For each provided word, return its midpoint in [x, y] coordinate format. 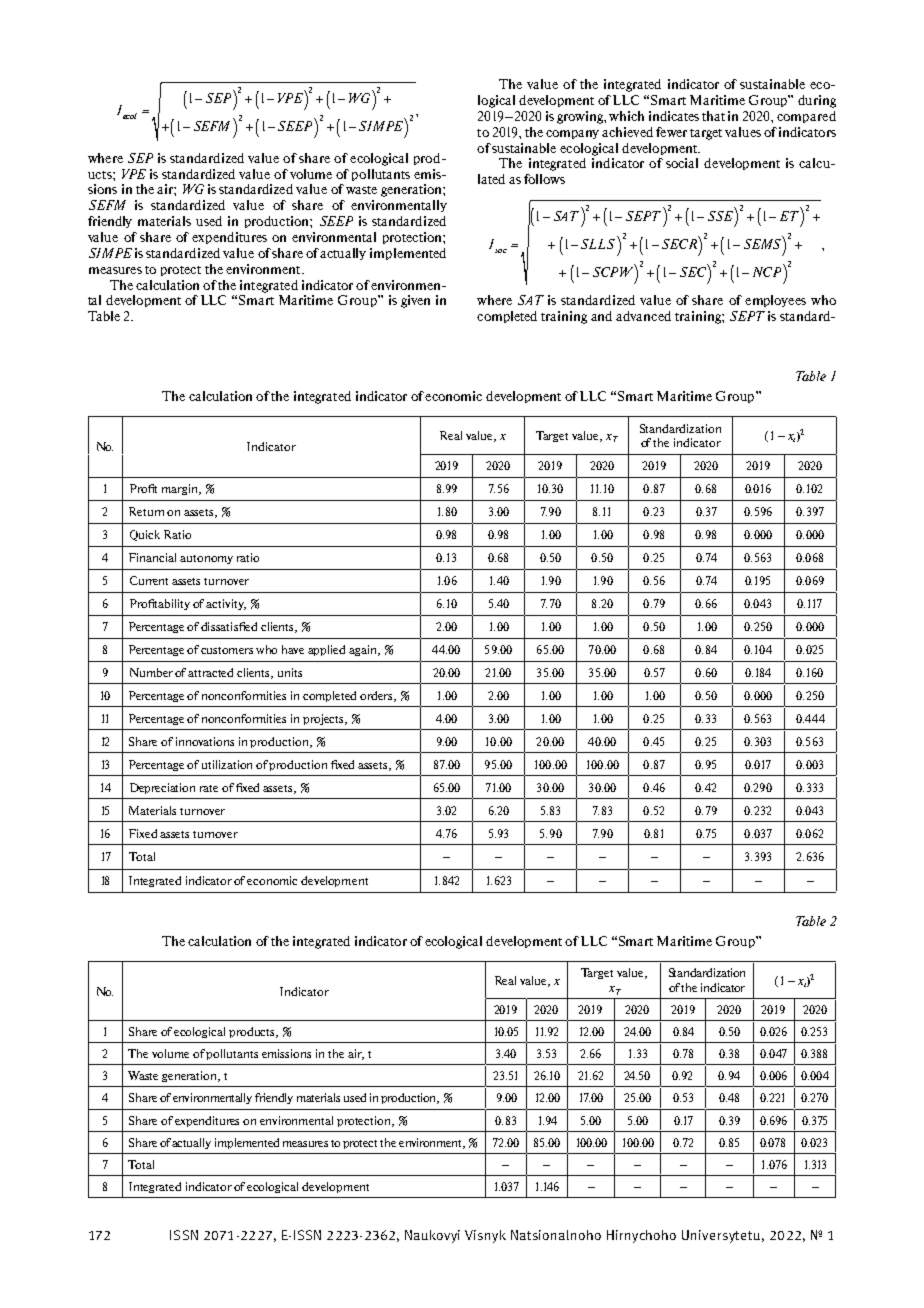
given [415, 301]
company [572, 134]
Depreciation [162, 788]
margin [181, 489]
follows [544, 179]
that [713, 116]
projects [325, 719]
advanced [643, 316]
